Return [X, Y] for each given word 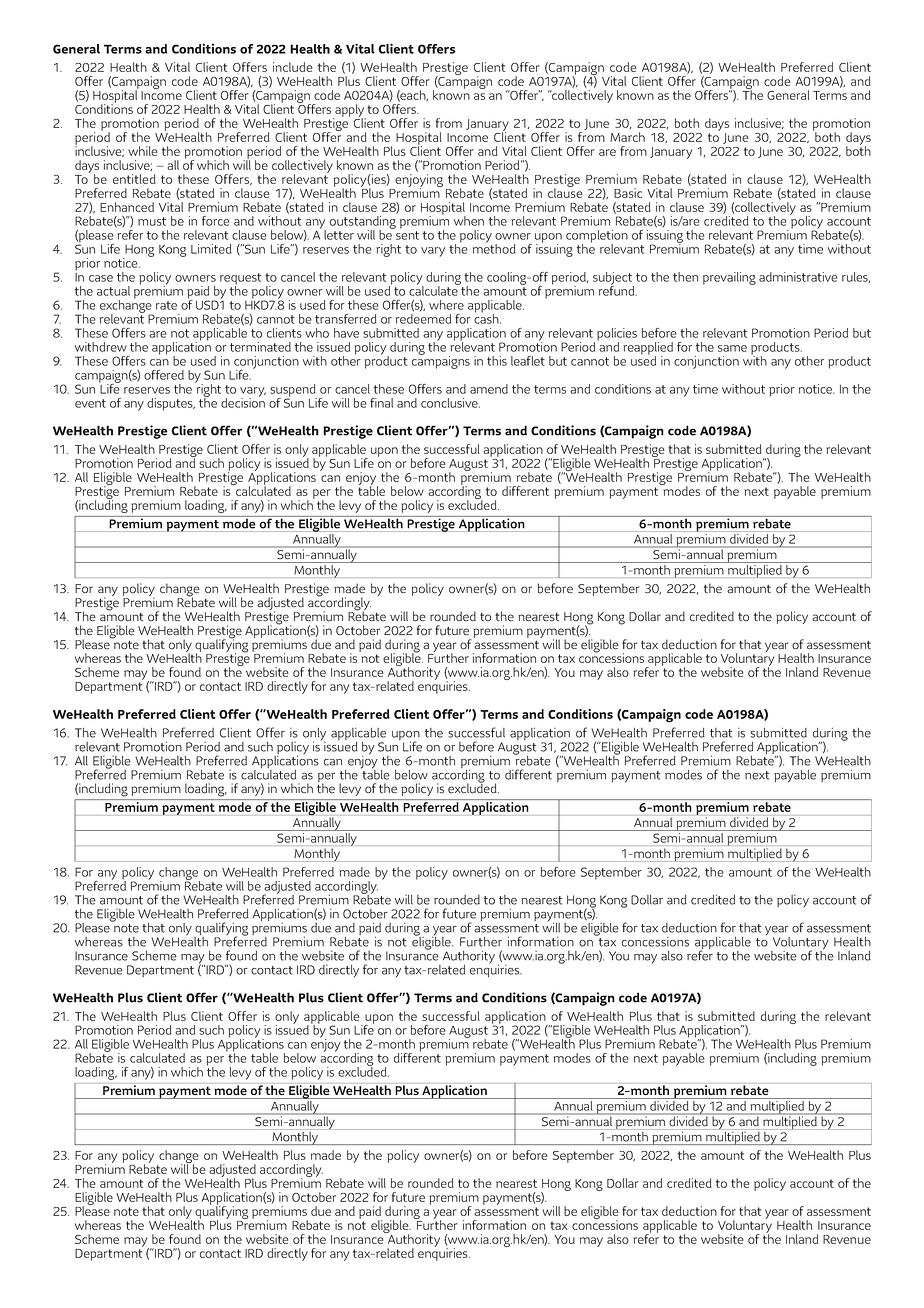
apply [349, 112]
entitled [134, 179]
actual [113, 291]
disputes [171, 404]
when [469, 221]
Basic [628, 193]
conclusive [450, 403]
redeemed [423, 319]
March [627, 137]
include [293, 67]
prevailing [729, 278]
